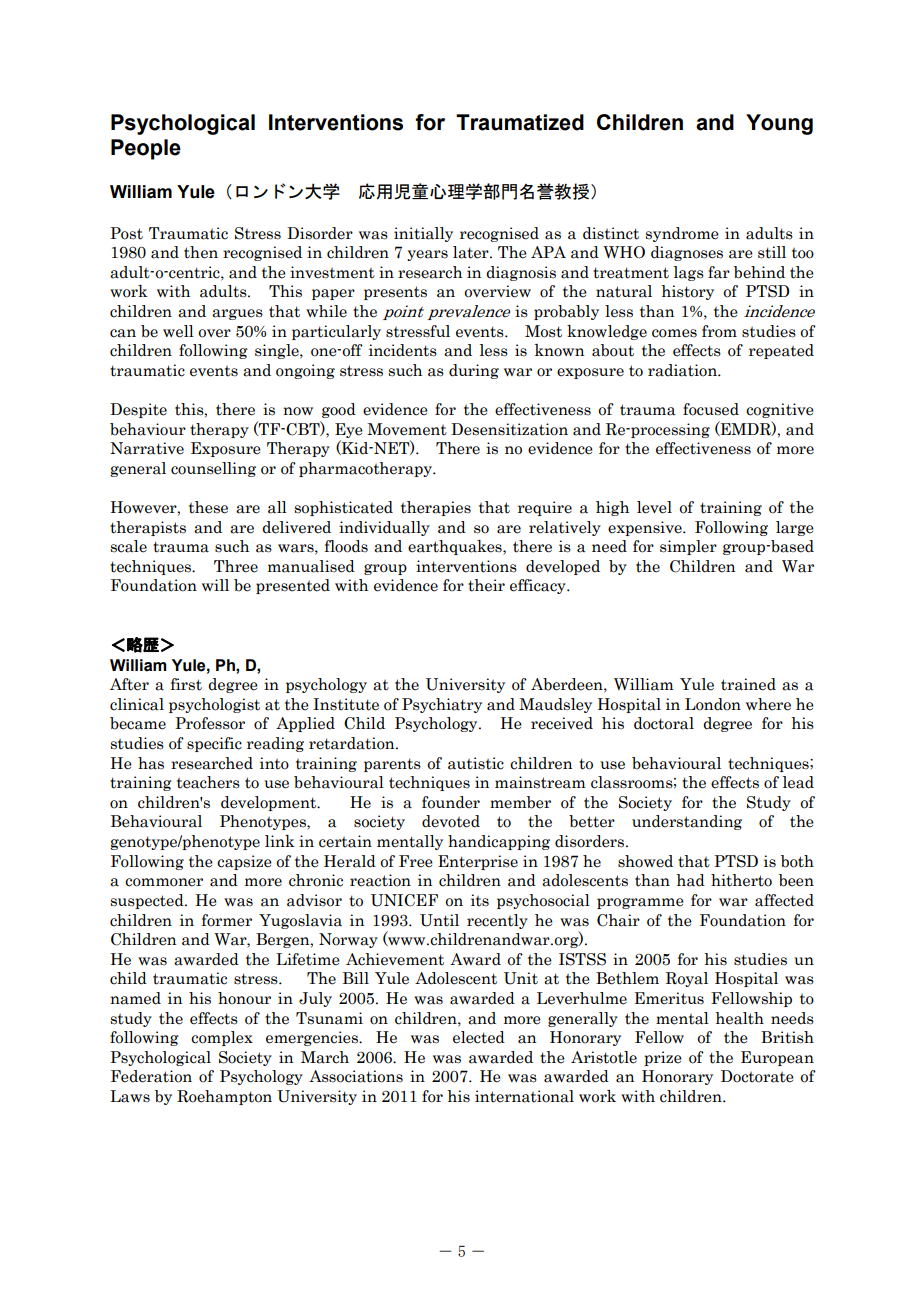  I want to click on Young, so click(779, 124).
